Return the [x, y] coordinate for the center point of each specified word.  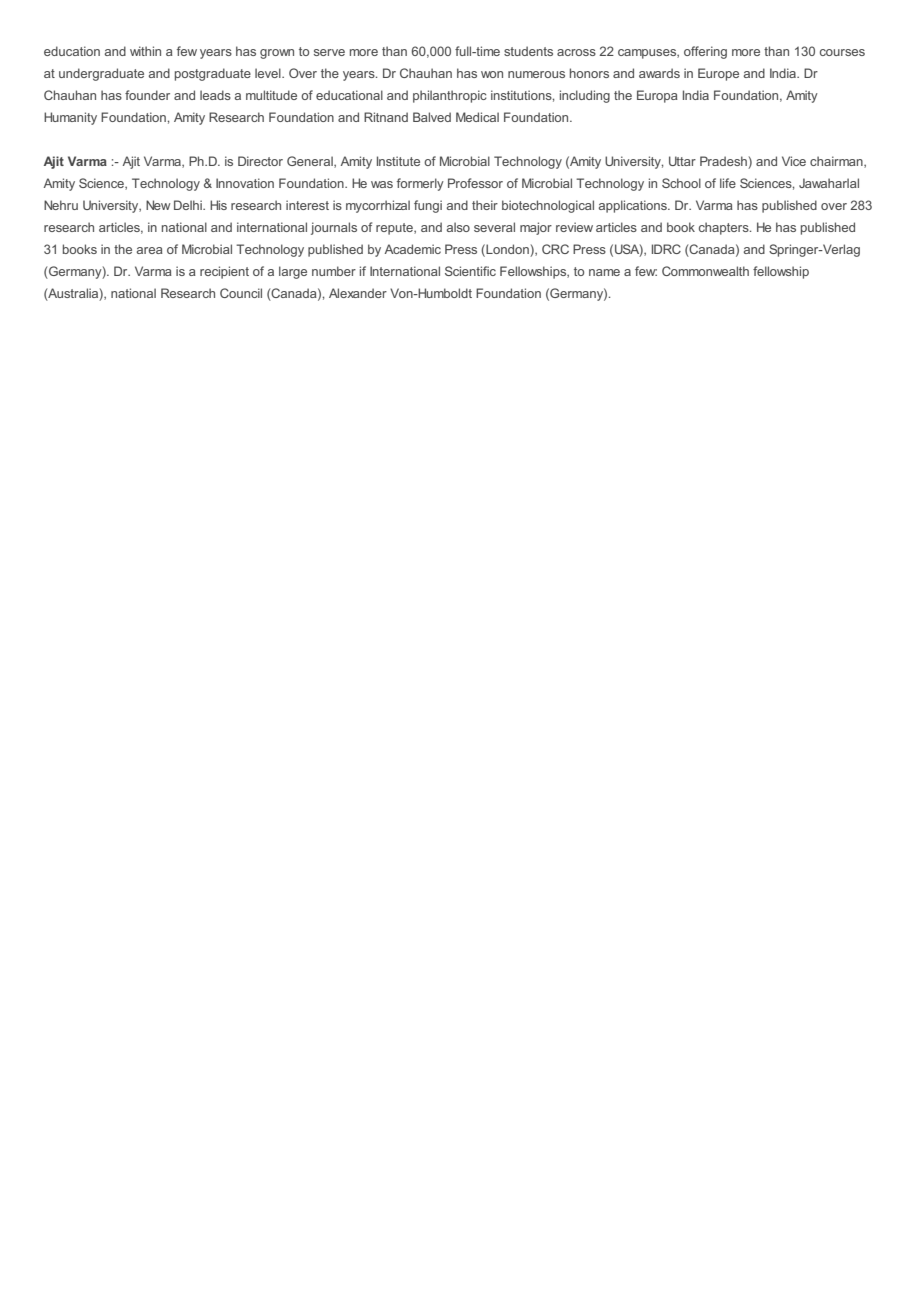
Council [241, 293]
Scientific [470, 271]
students [528, 51]
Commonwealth [705, 271]
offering [705, 52]
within [145, 51]
